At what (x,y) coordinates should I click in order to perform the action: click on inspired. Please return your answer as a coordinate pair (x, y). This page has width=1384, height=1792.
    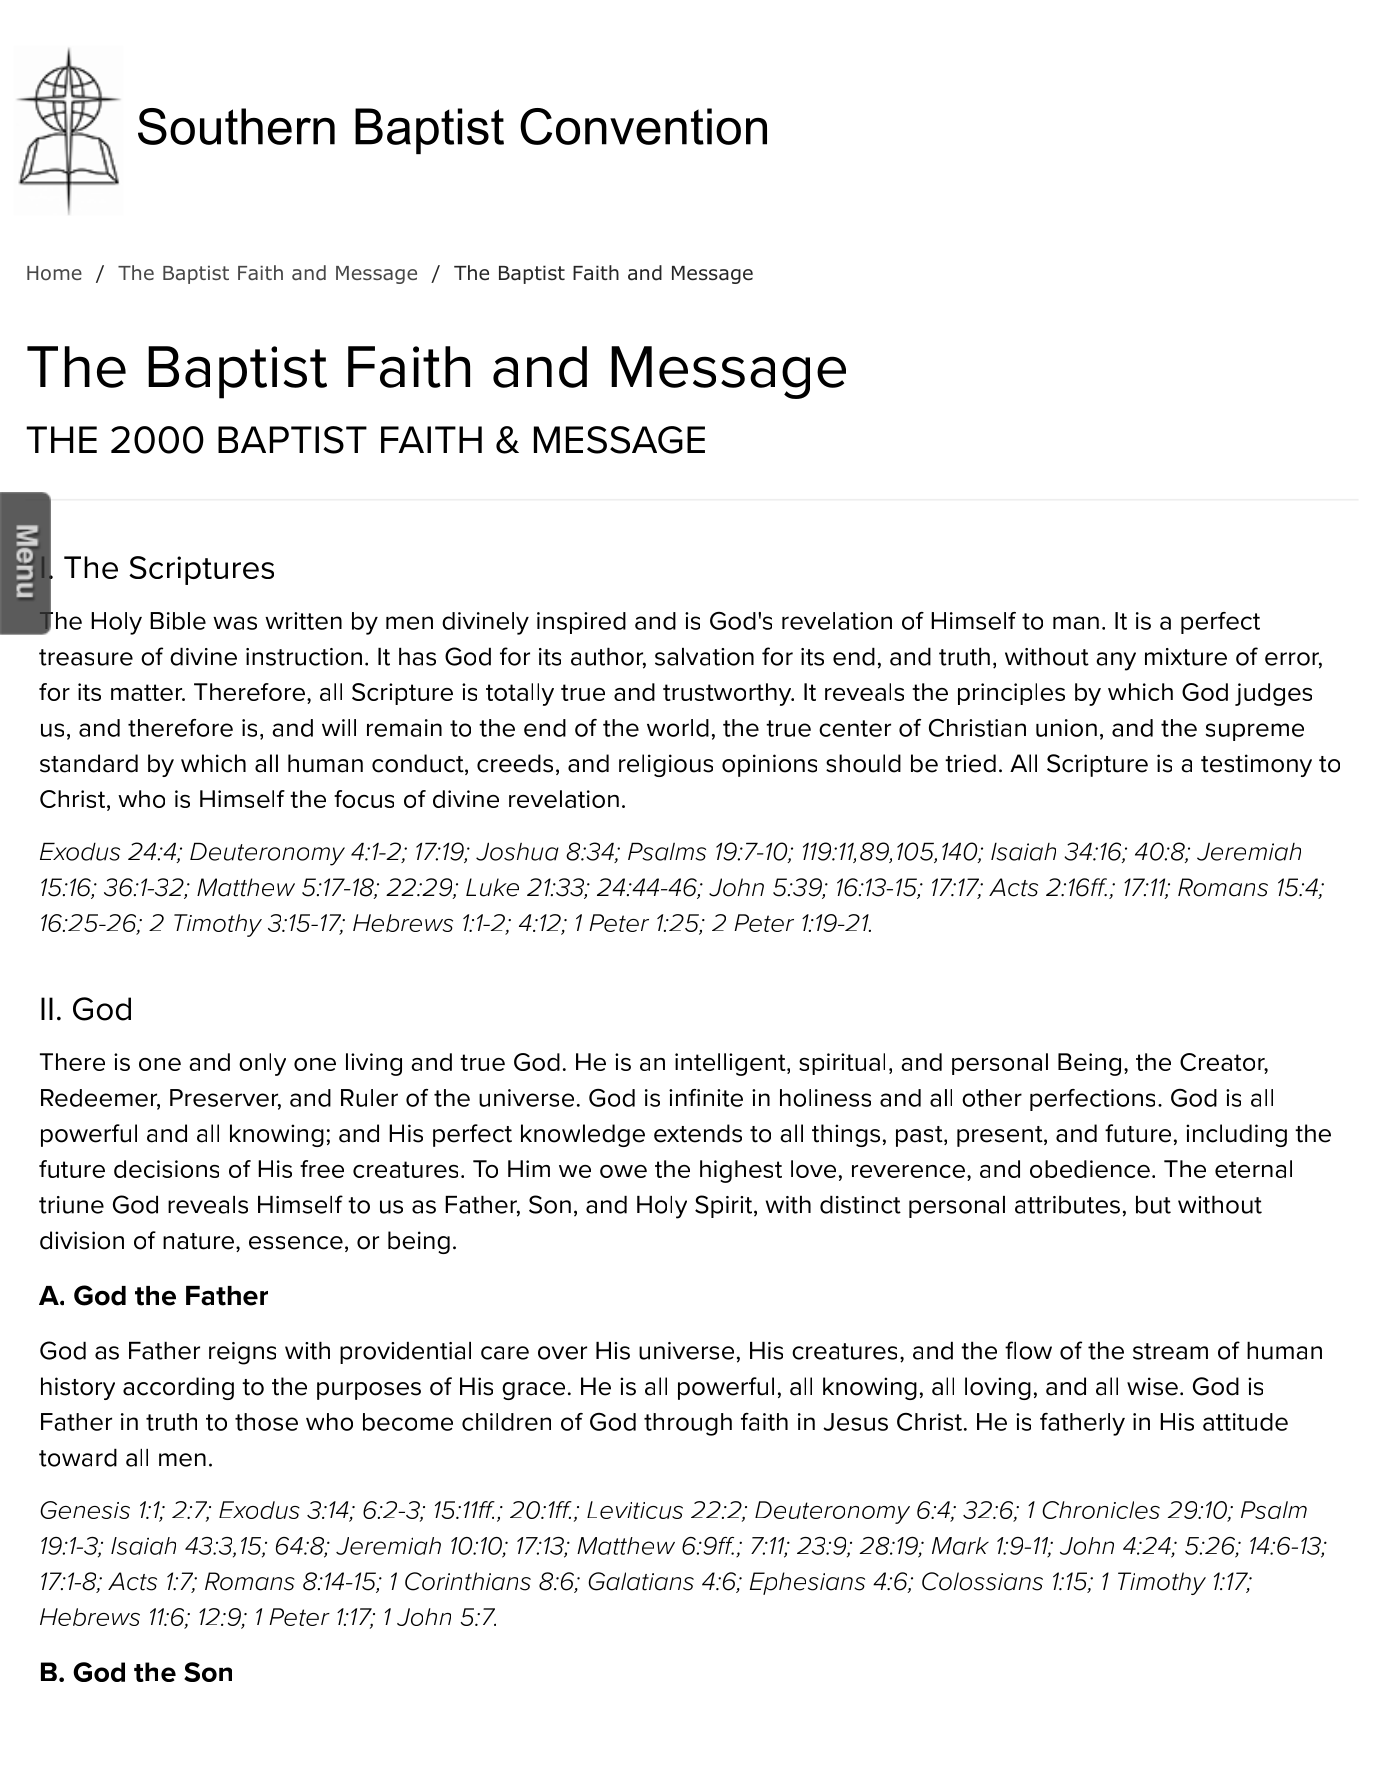
    Looking at the image, I should click on (581, 623).
